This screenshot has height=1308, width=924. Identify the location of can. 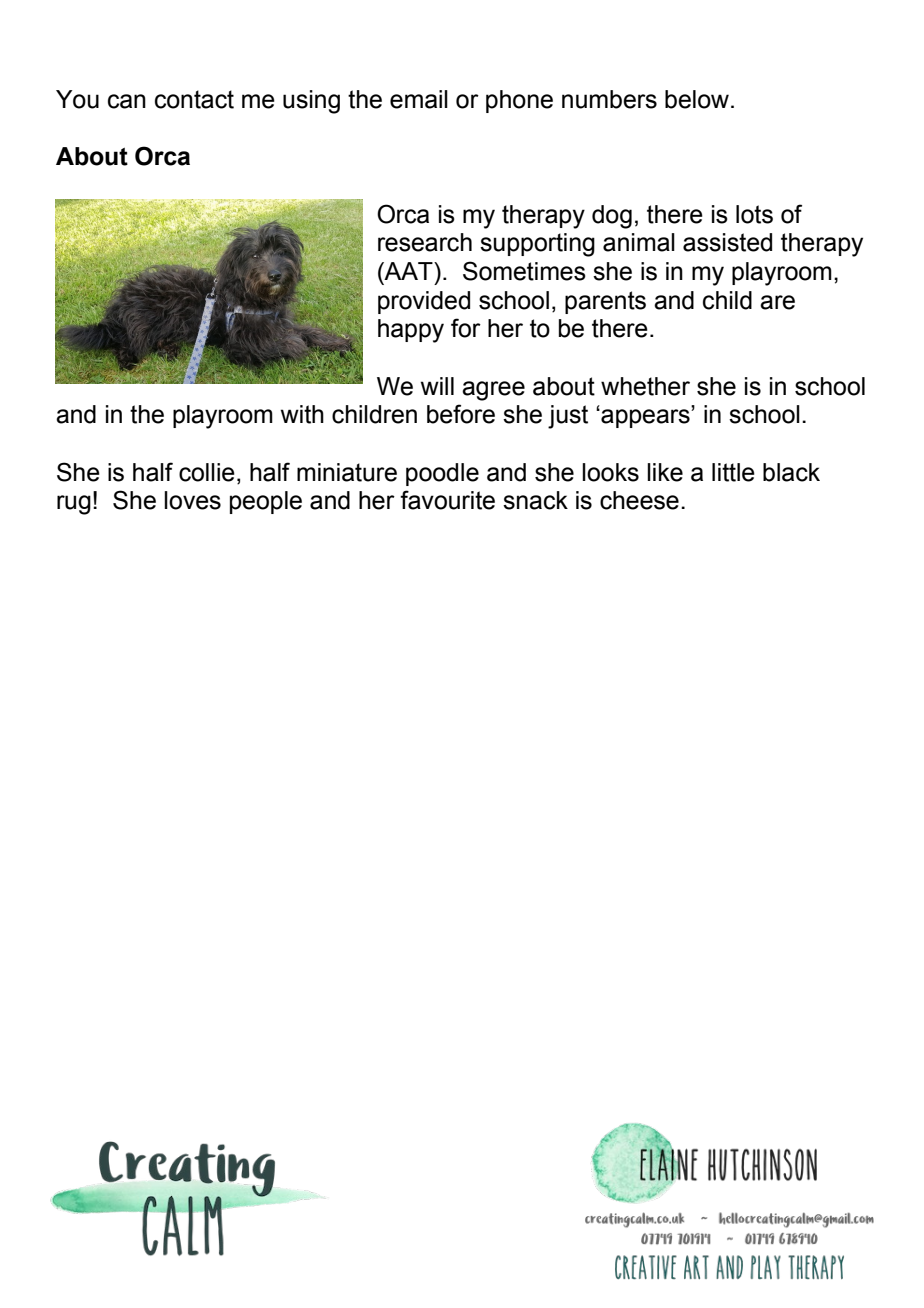
(127, 101).
